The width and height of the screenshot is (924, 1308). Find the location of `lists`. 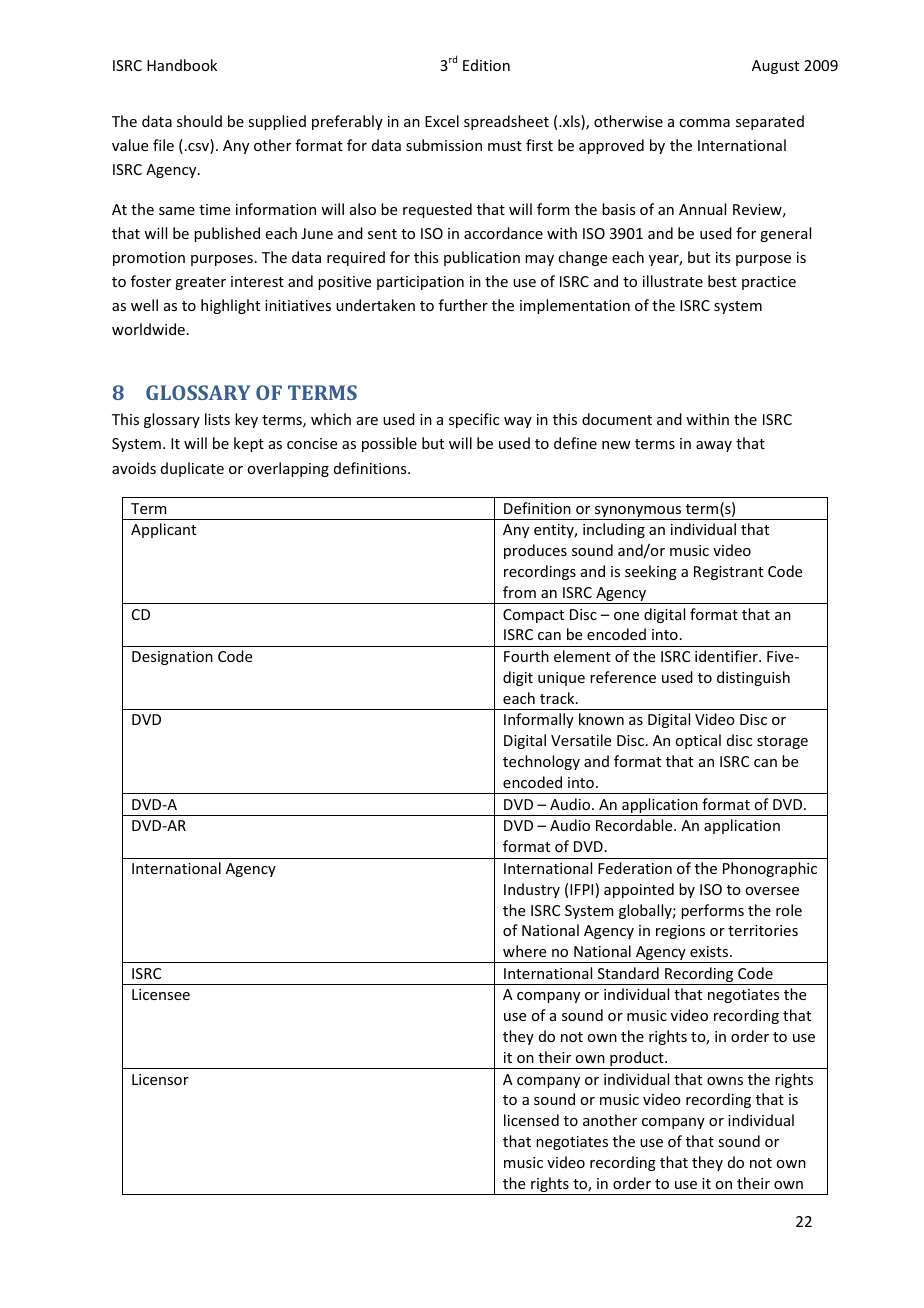

lists is located at coordinates (217, 419).
